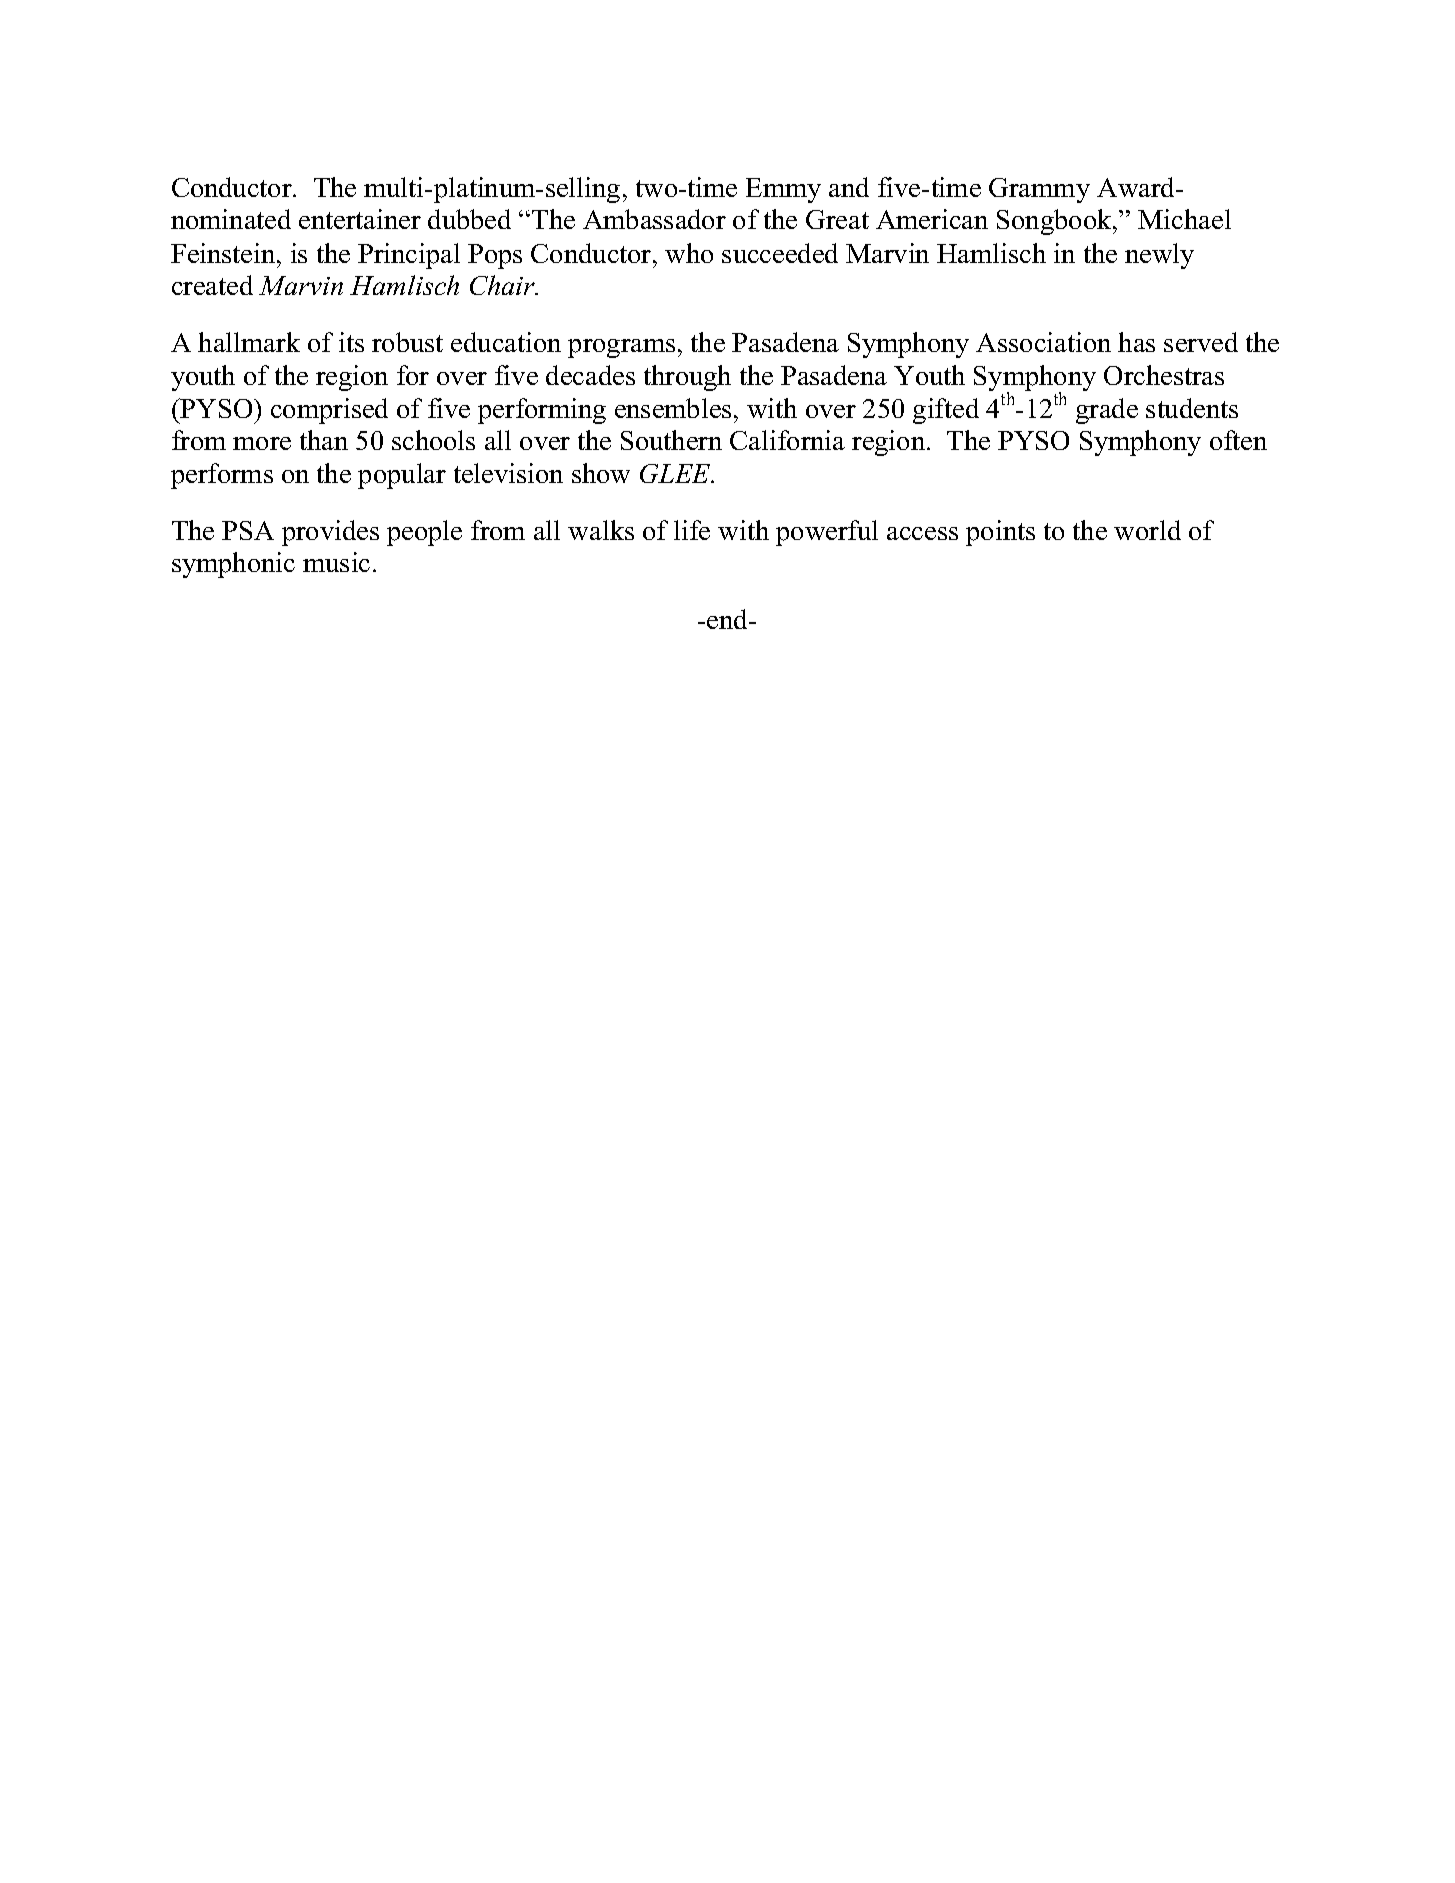 This screenshot has height=1883, width=1455. What do you see at coordinates (692, 530) in the screenshot?
I see `life` at bounding box center [692, 530].
